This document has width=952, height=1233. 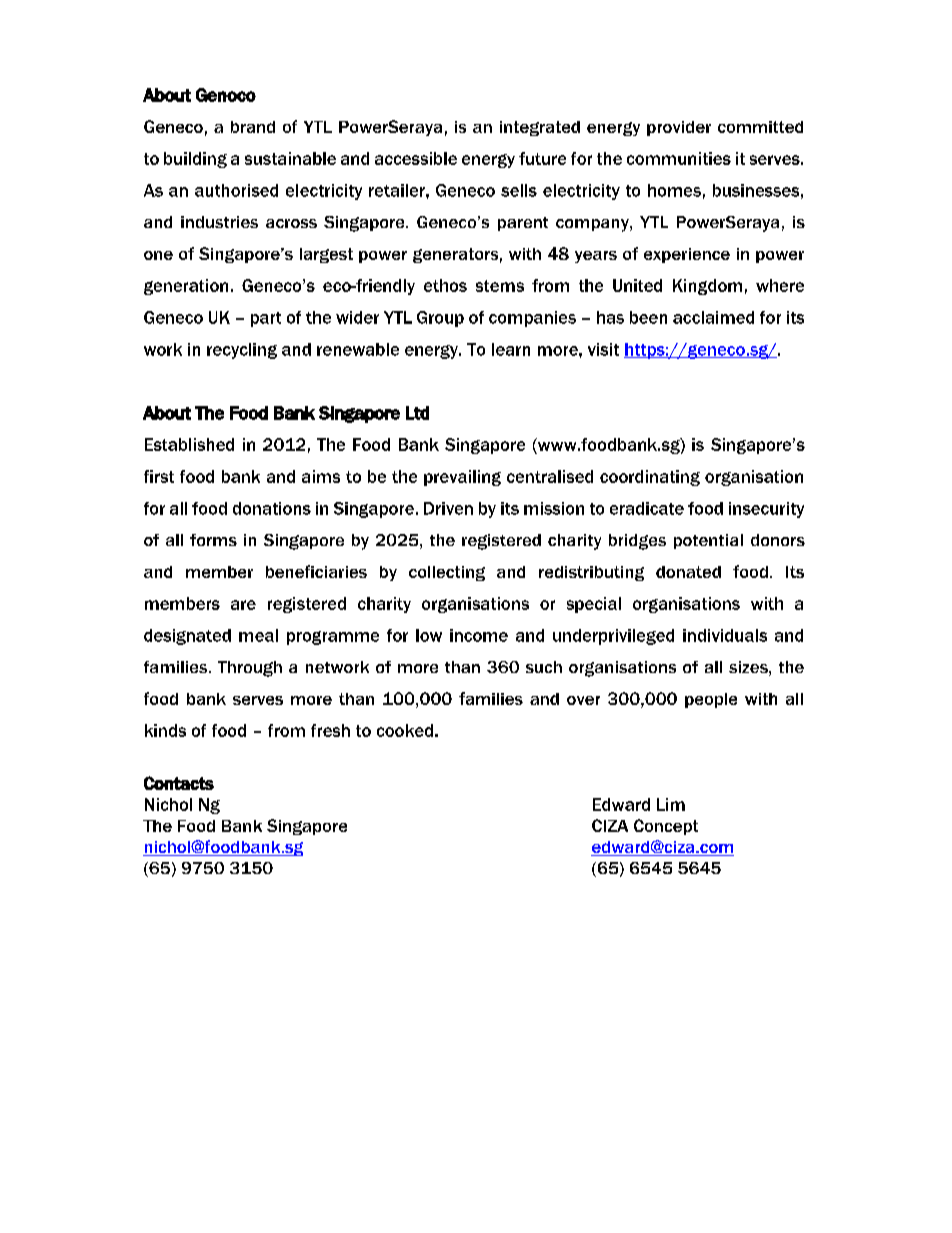 I want to click on cooked, so click(x=405, y=730).
